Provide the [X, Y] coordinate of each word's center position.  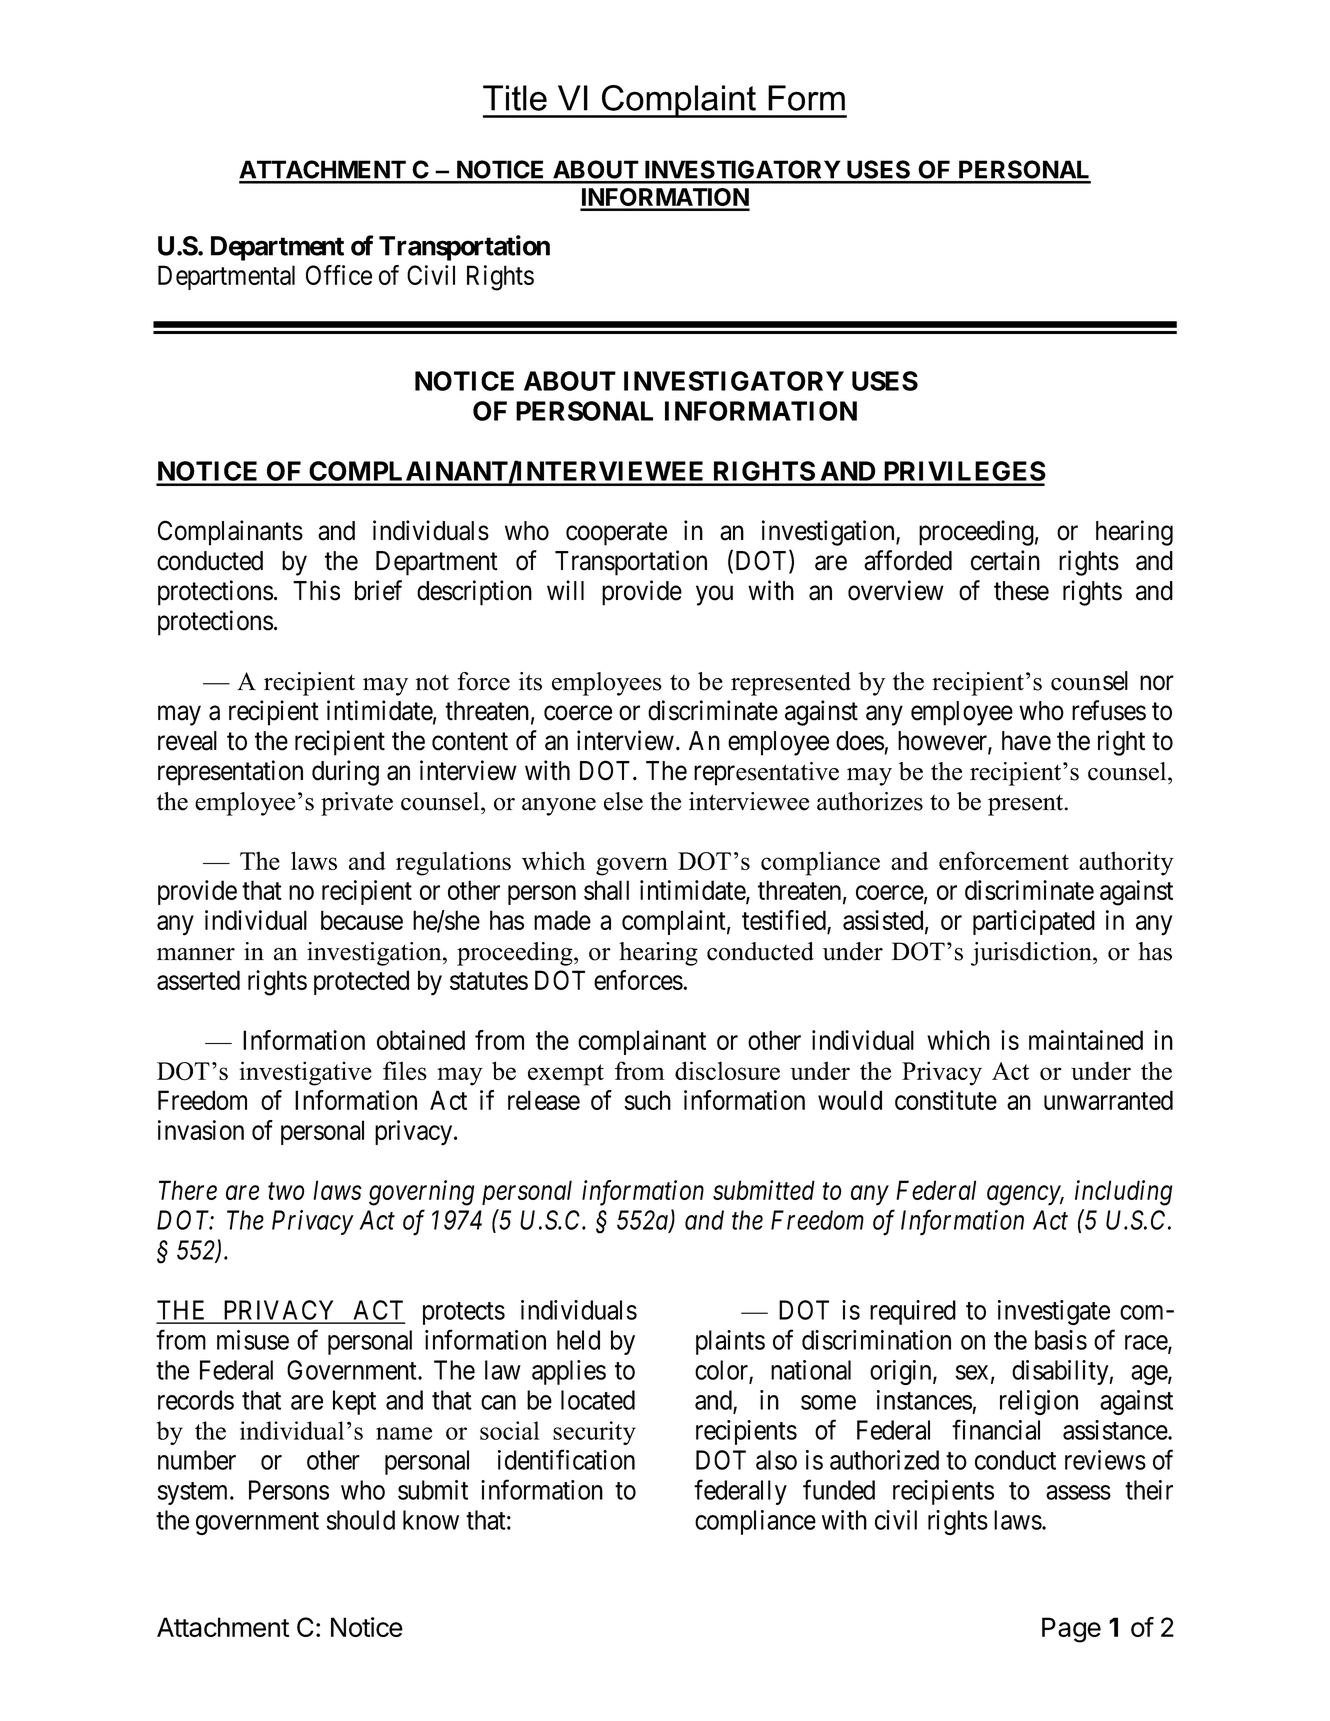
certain [1005, 560]
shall [606, 890]
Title [515, 98]
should [361, 1520]
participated [1034, 922]
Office [339, 275]
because [362, 920]
